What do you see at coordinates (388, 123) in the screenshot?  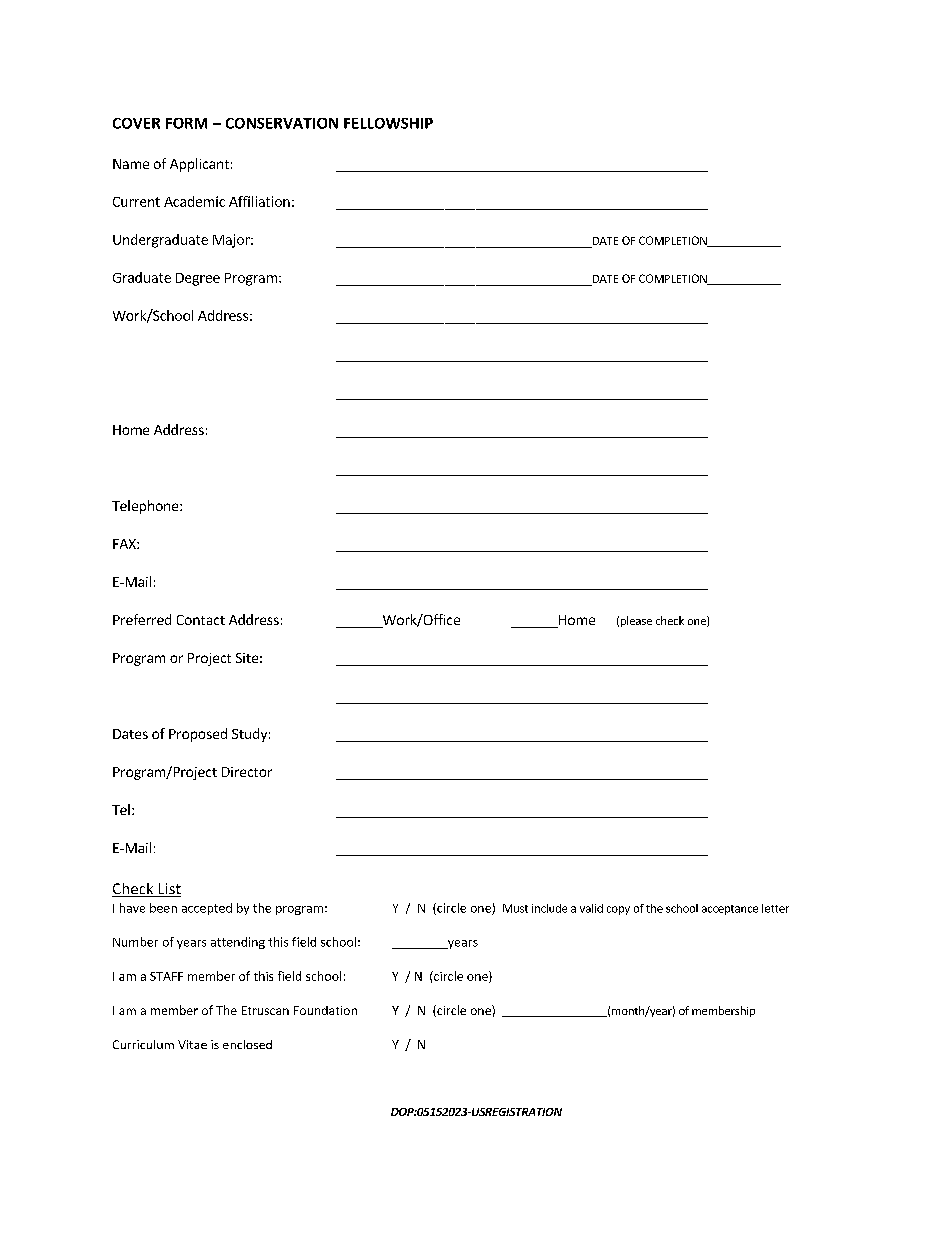 I see `FELLOWSHIP` at bounding box center [388, 123].
